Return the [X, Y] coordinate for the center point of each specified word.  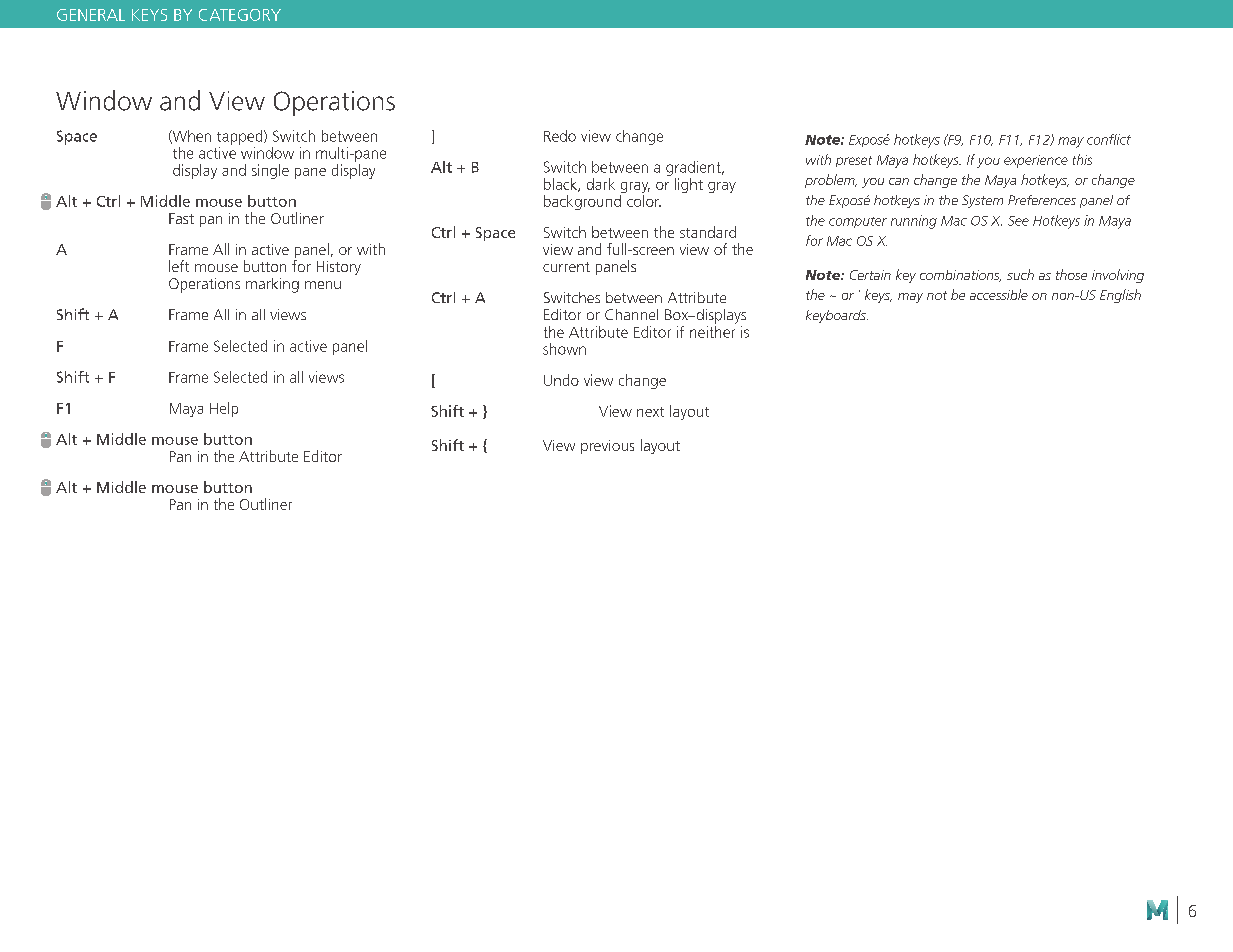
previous [607, 447]
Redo [560, 136]
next [650, 412]
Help [224, 409]
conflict [1109, 139]
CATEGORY [240, 15]
